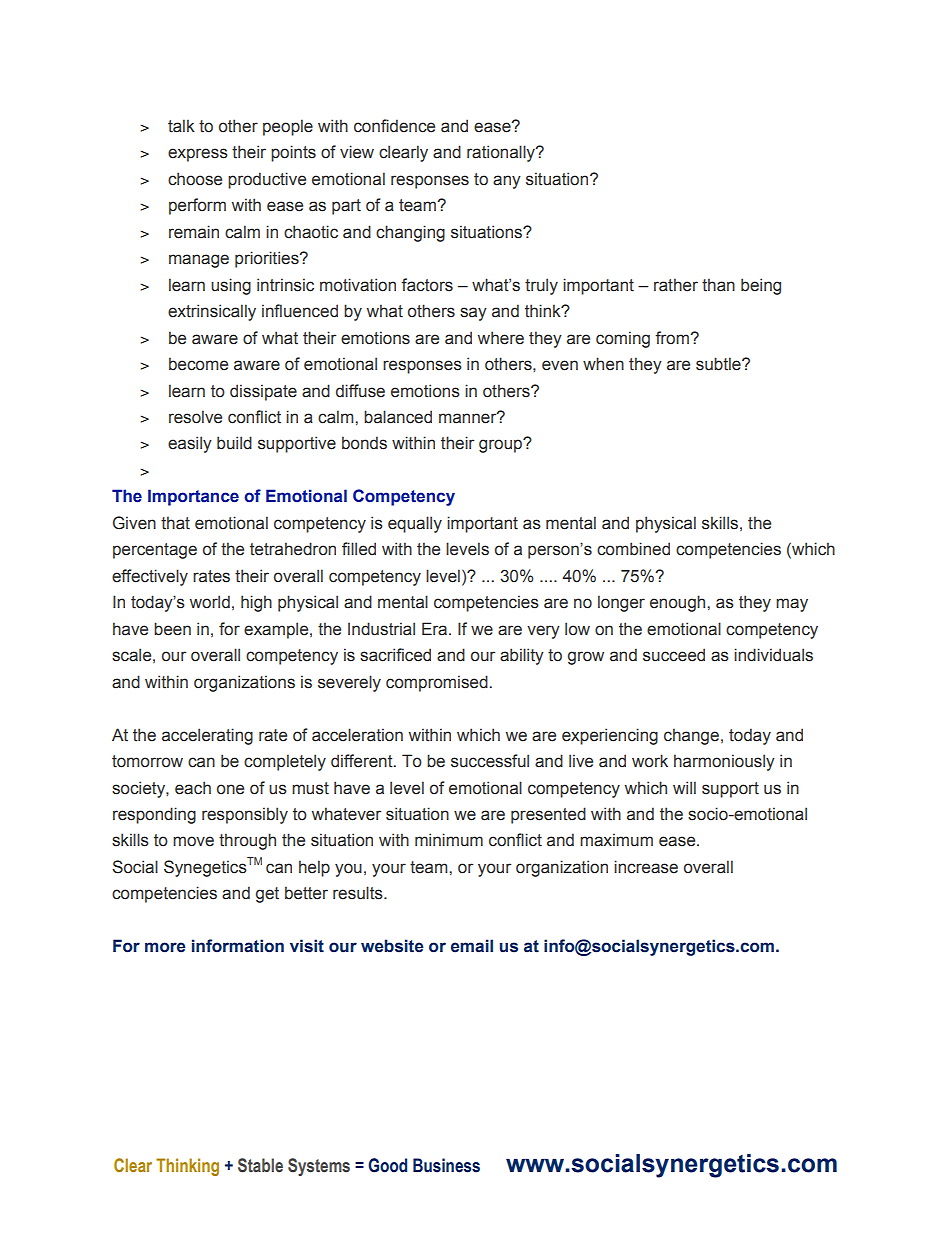 This document has width=952, height=1233. Describe the element at coordinates (198, 155) in the document. I see `express` at that location.
